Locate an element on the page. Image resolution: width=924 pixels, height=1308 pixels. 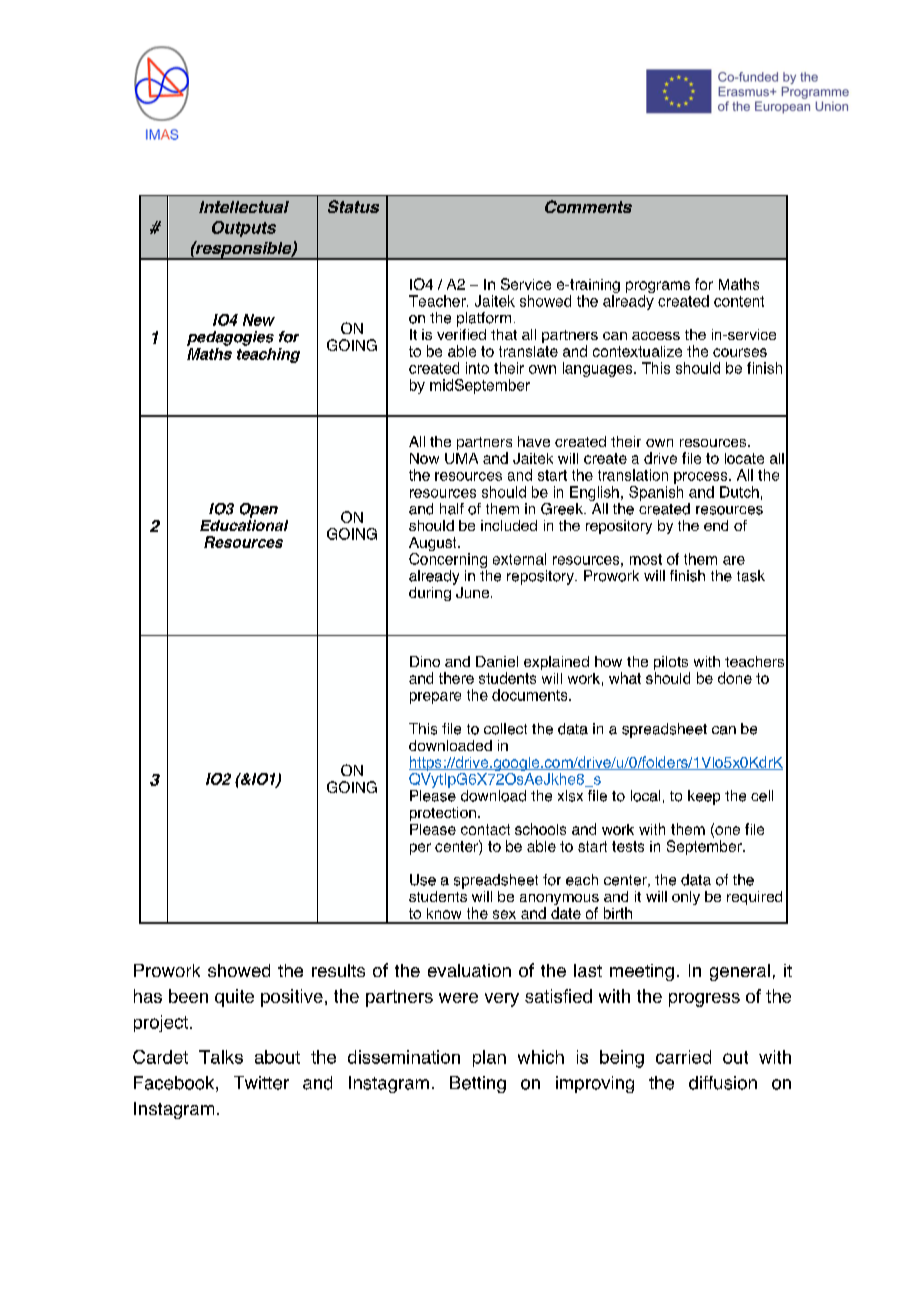
programs is located at coordinates (658, 288).
